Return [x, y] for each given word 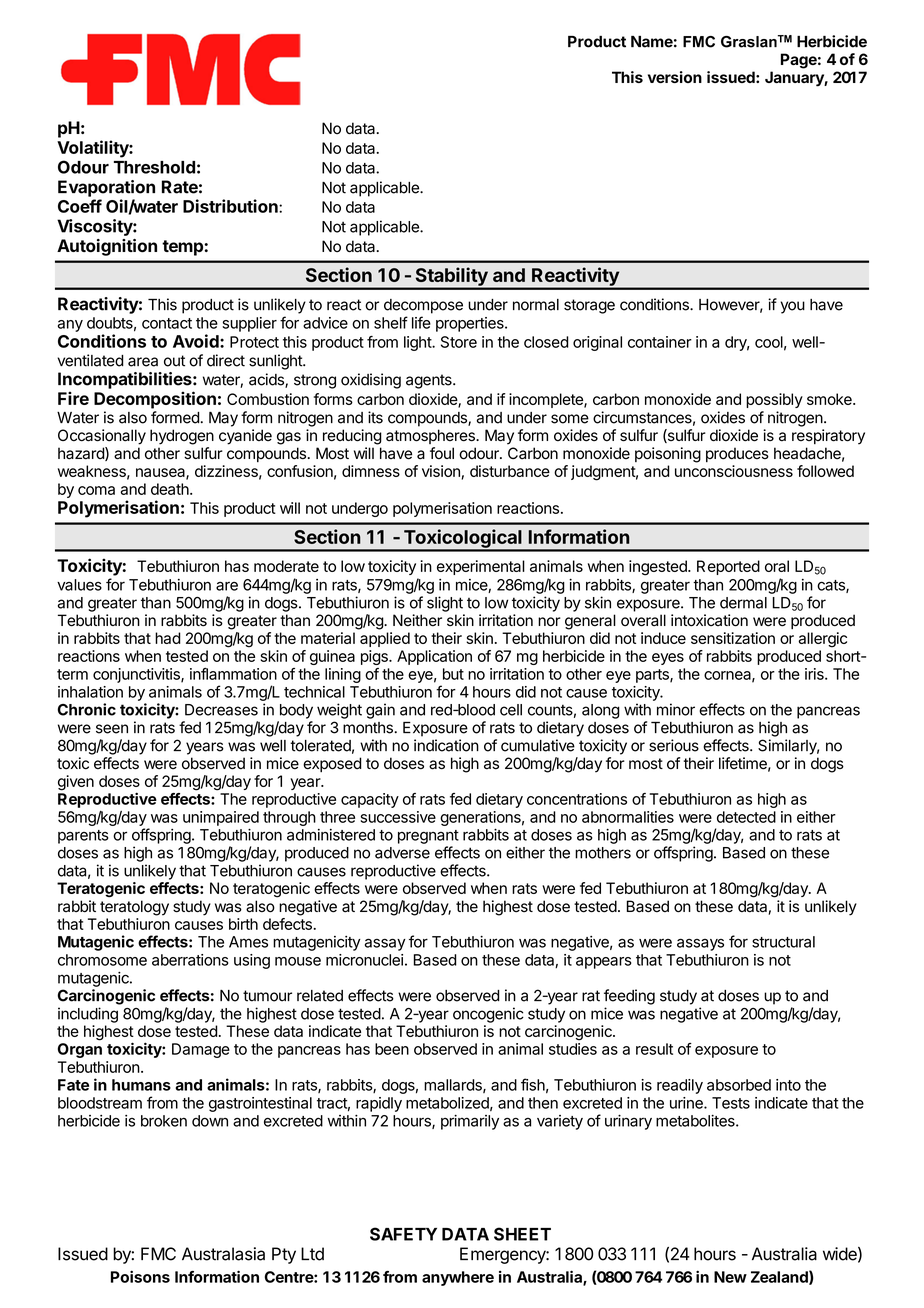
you [792, 307]
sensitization [733, 638]
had [168, 638]
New [730, 1277]
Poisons [140, 1276]
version [675, 77]
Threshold [154, 167]
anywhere [458, 1278]
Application [434, 657]
